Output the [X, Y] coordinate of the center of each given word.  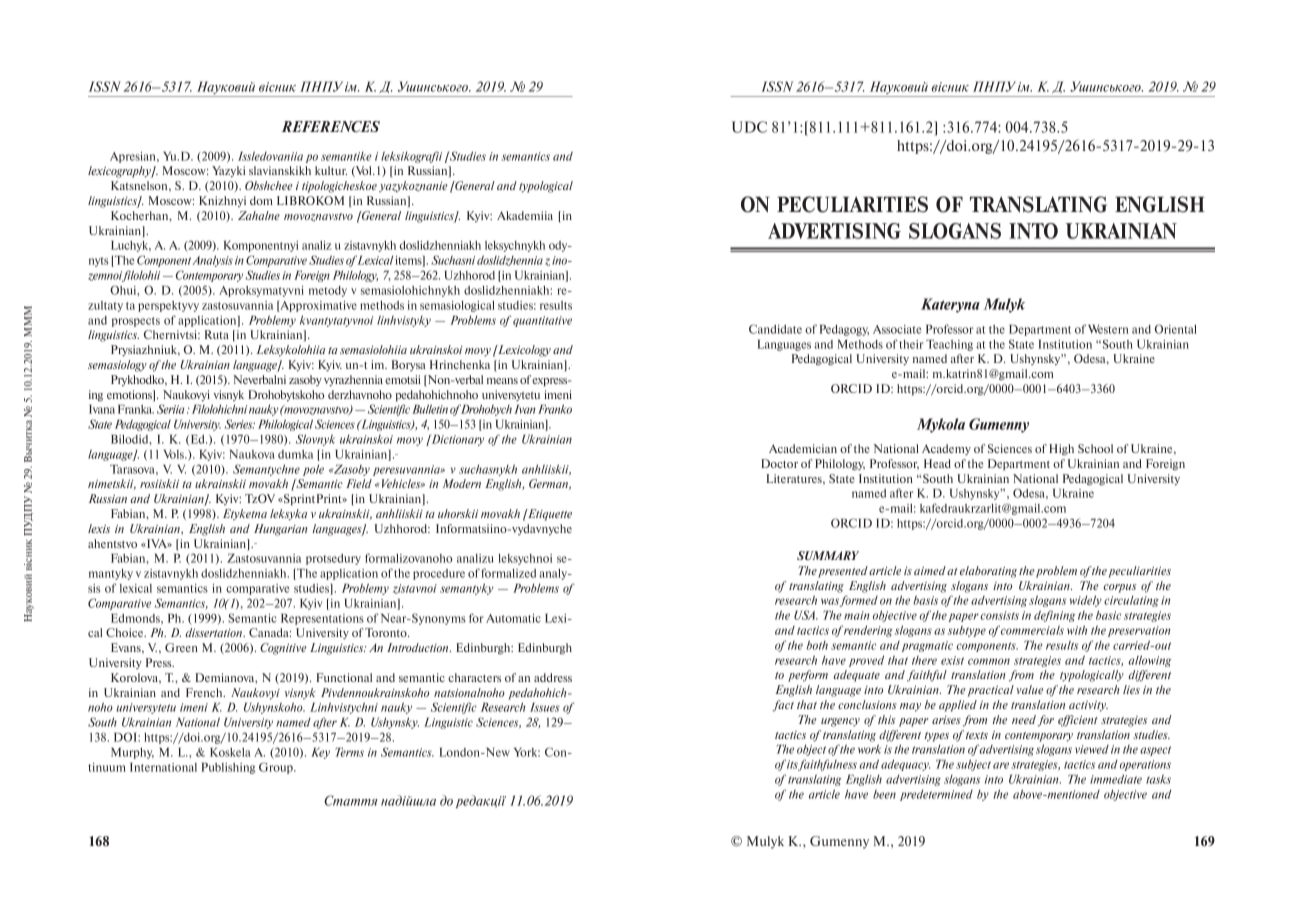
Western [1108, 329]
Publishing [228, 768]
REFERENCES [330, 126]
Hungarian [280, 530]
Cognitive [283, 649]
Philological [285, 425]
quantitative [542, 321]
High [1061, 450]
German [549, 484]
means [502, 381]
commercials [1032, 630]
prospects [136, 322]
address [553, 677]
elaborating [988, 572]
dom [261, 200]
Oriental [1176, 329]
